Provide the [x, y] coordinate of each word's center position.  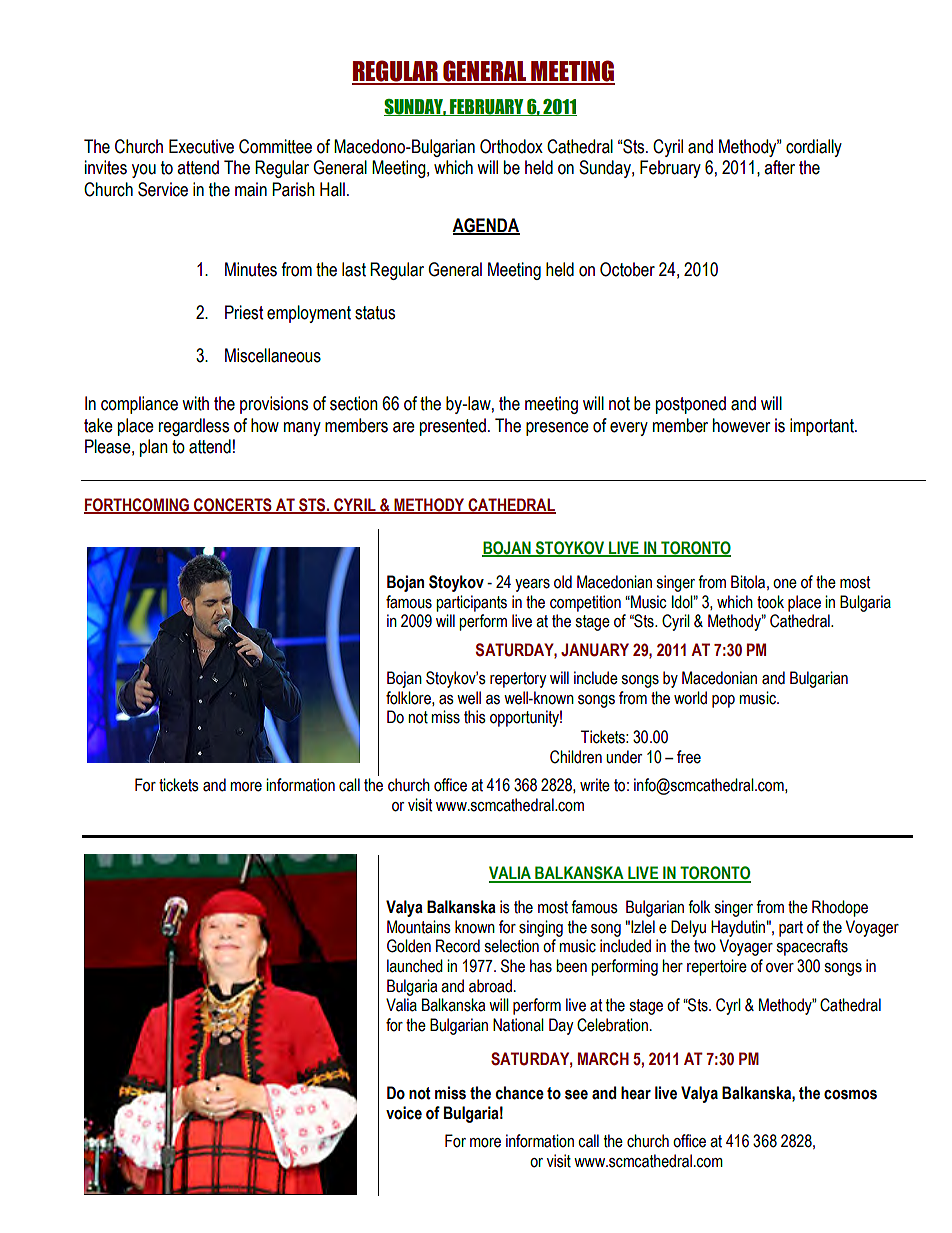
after [779, 167]
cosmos [850, 1095]
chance [519, 1093]
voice [404, 1113]
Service [163, 189]
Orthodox [511, 146]
